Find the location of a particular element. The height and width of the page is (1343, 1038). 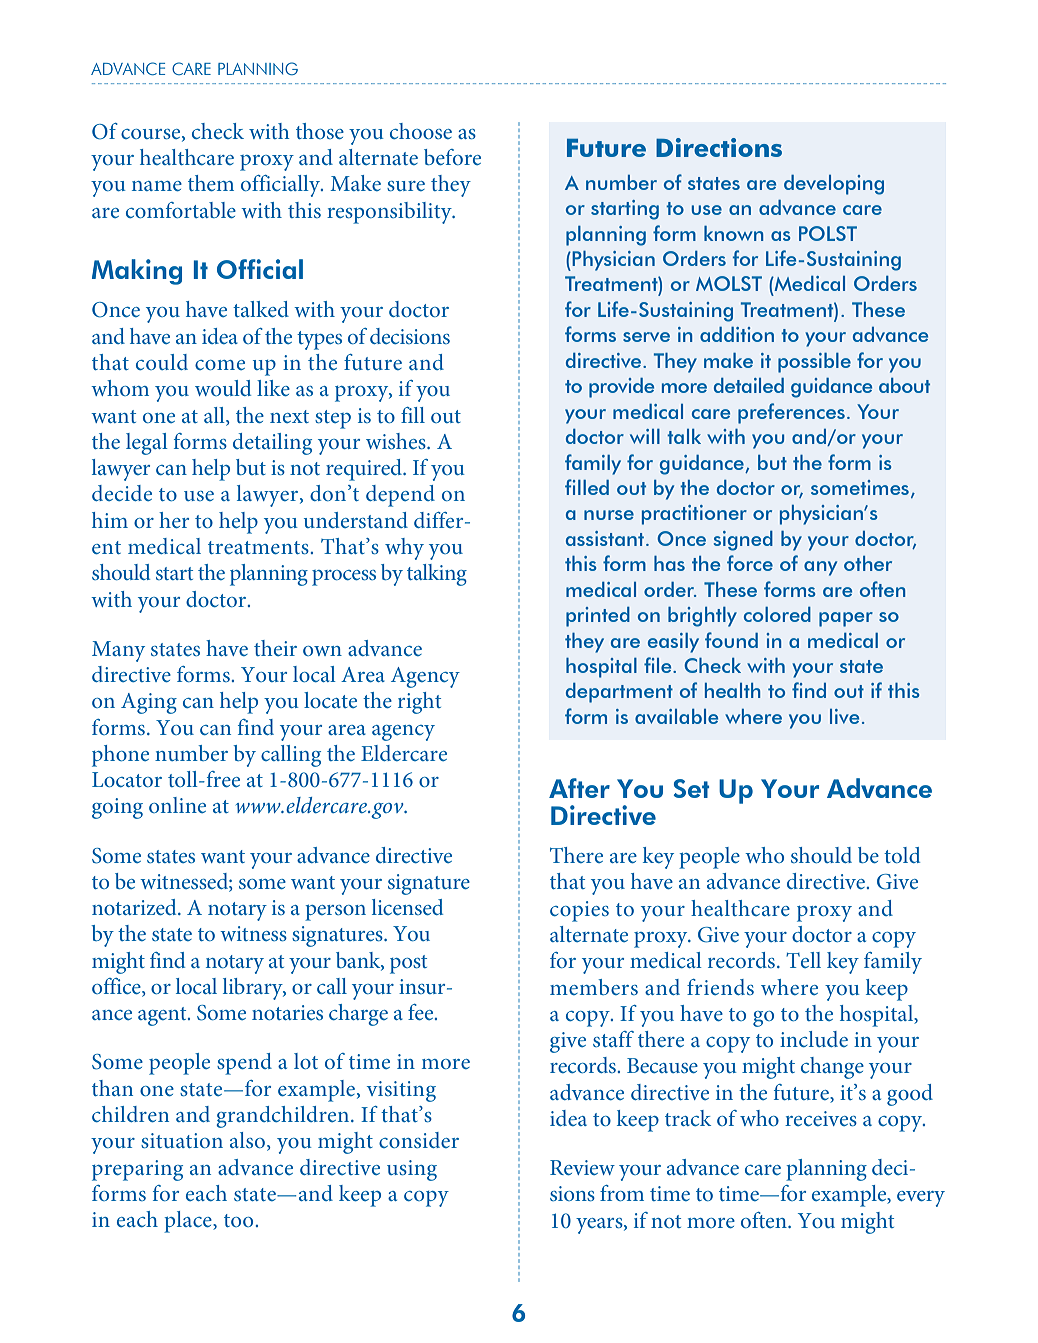

developing is located at coordinates (834, 185).
